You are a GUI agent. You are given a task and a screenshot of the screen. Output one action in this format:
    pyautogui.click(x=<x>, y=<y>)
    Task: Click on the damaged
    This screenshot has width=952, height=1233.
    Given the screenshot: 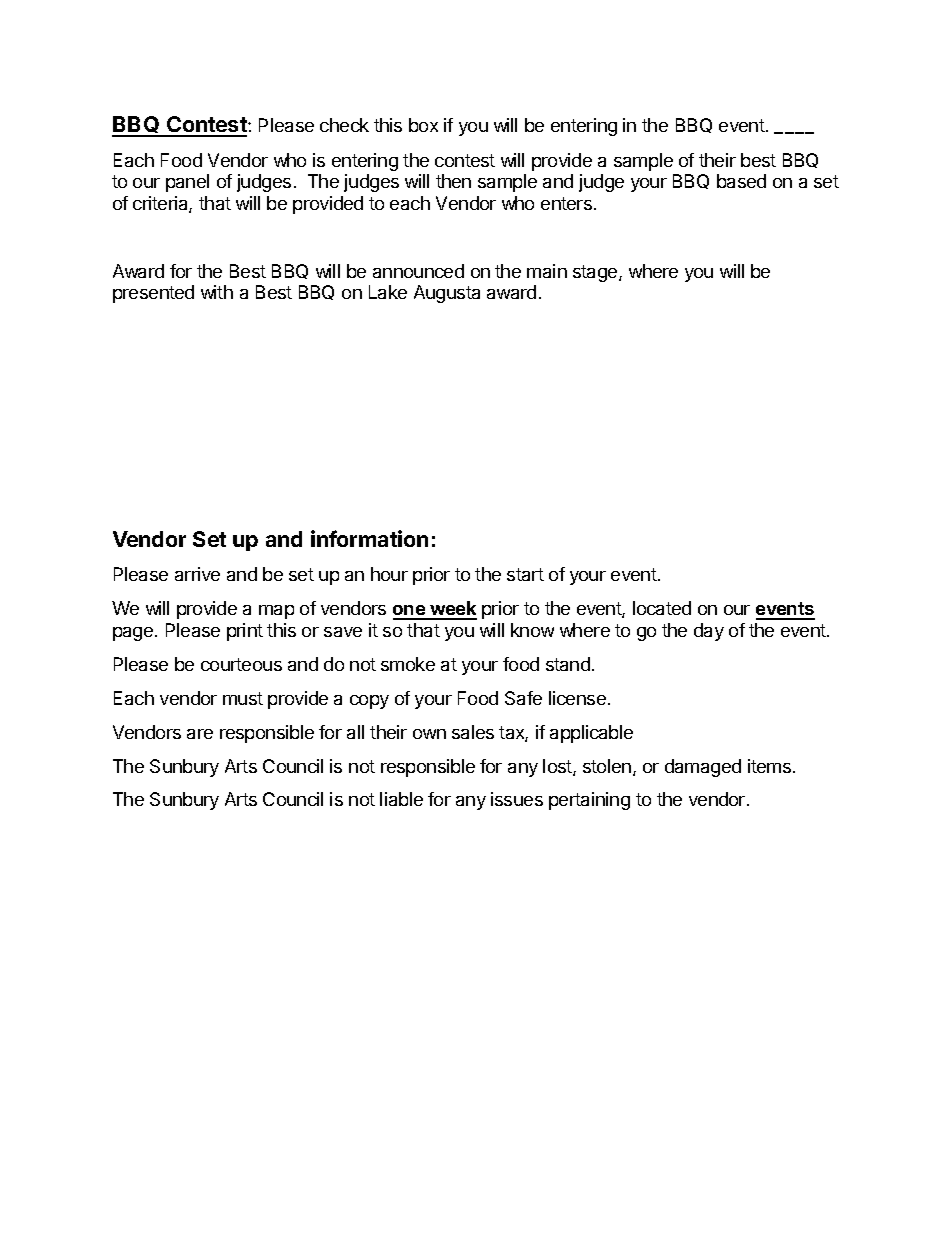 What is the action you would take?
    pyautogui.click(x=703, y=768)
